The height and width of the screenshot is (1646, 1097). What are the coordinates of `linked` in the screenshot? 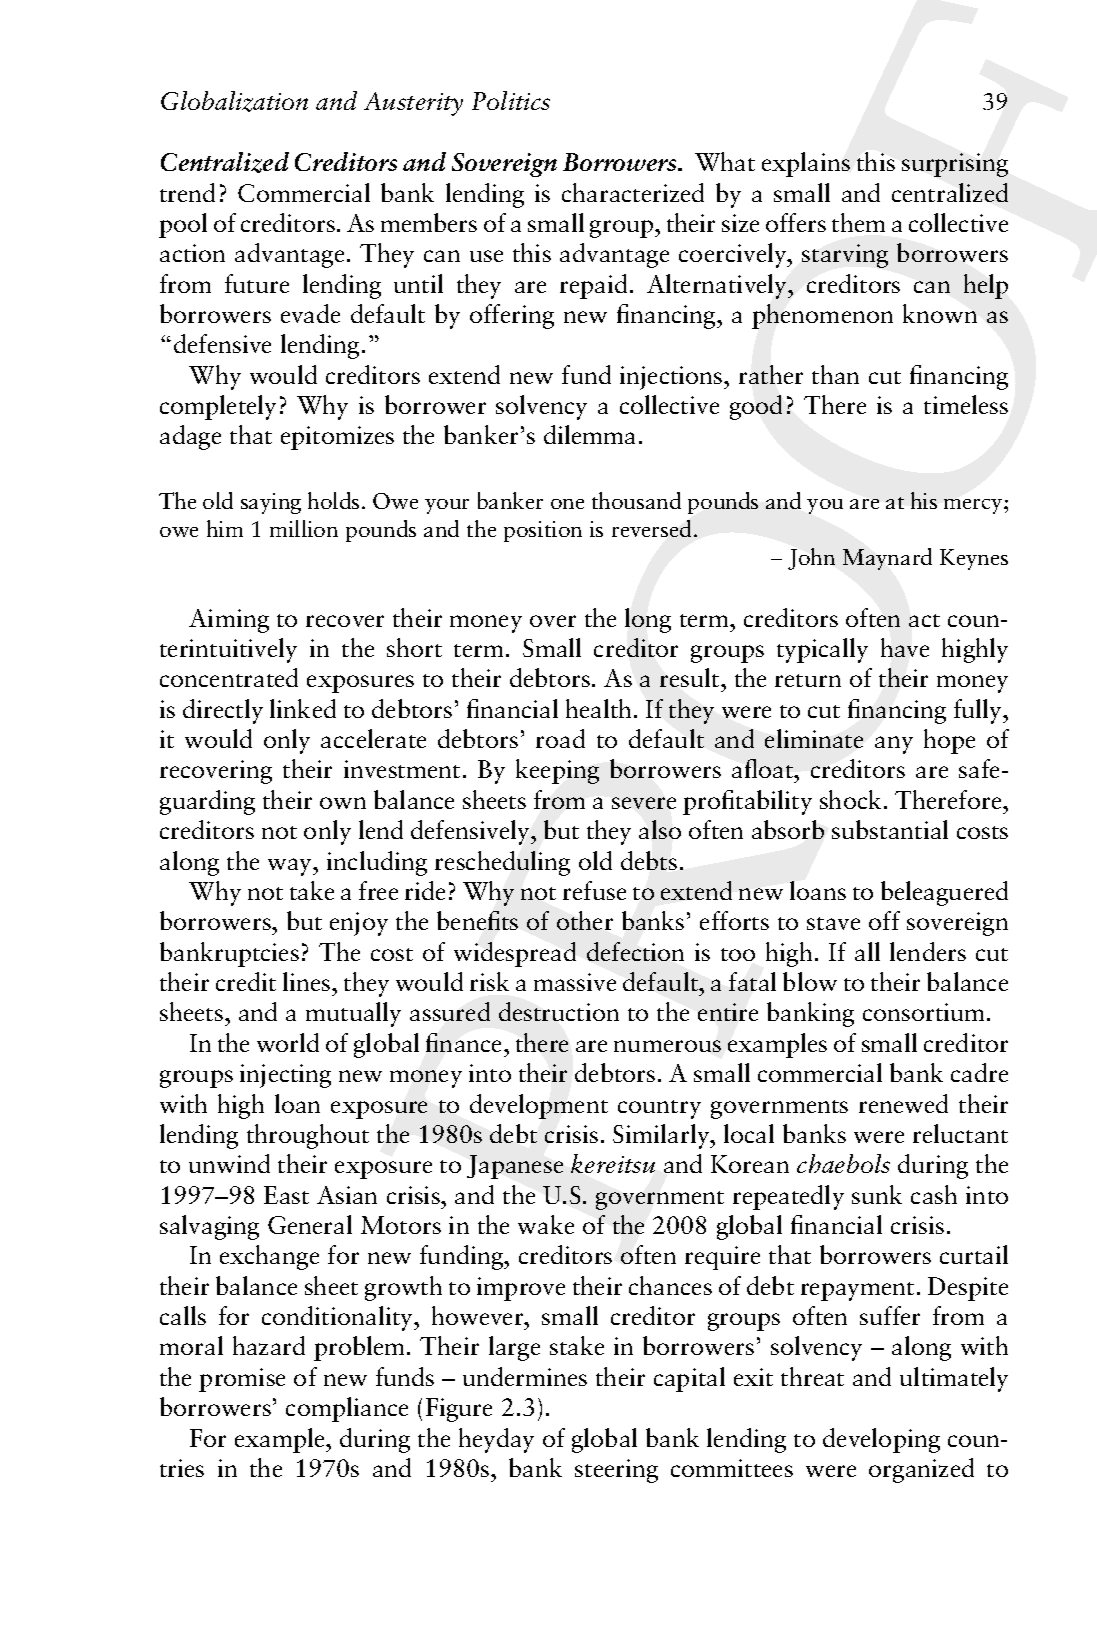 It's located at (303, 708).
